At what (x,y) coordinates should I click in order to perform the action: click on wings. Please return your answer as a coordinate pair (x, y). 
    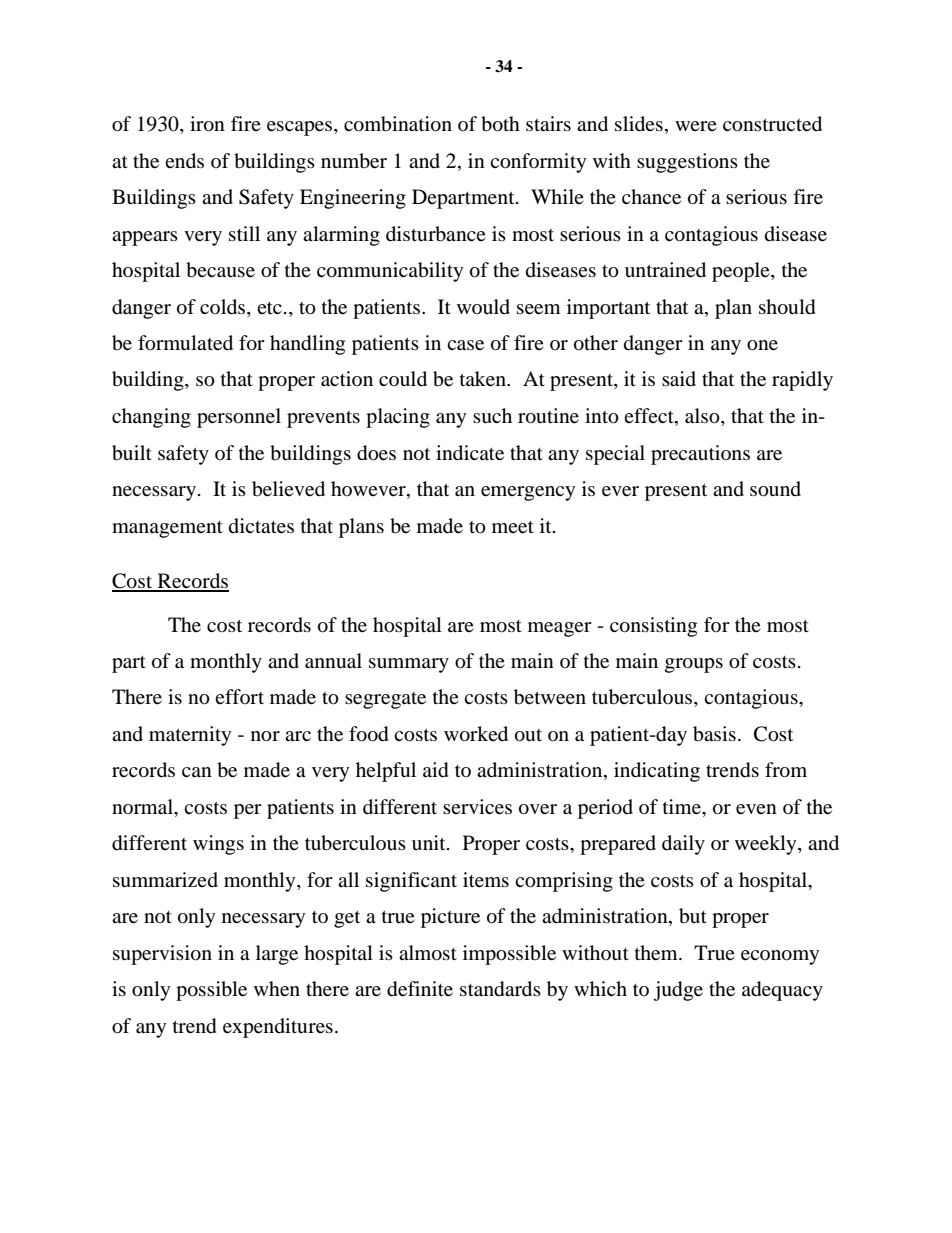
    Looking at the image, I should click on (218, 845).
